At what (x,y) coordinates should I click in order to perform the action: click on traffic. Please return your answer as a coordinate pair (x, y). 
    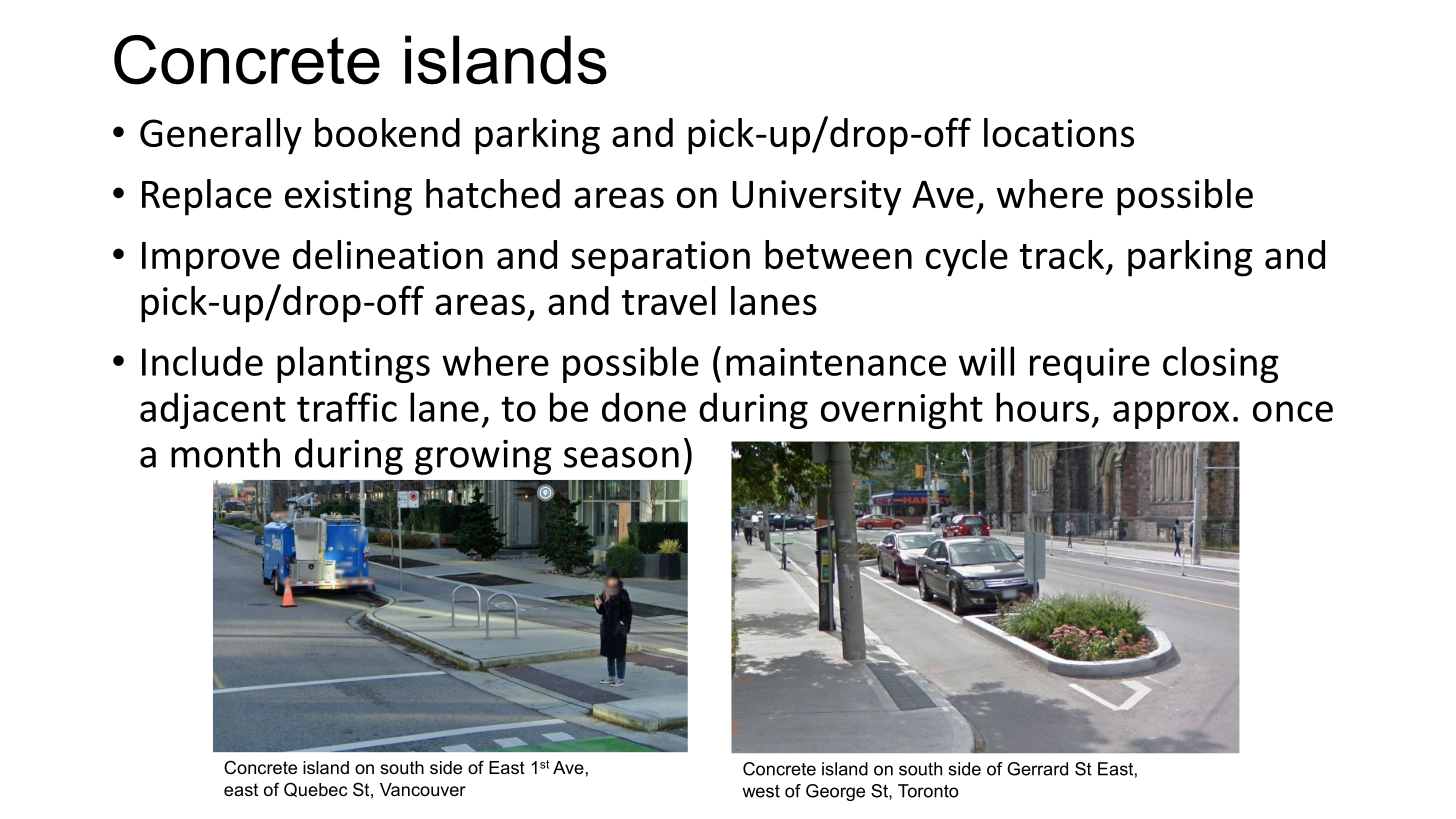
    Looking at the image, I should click on (347, 407).
